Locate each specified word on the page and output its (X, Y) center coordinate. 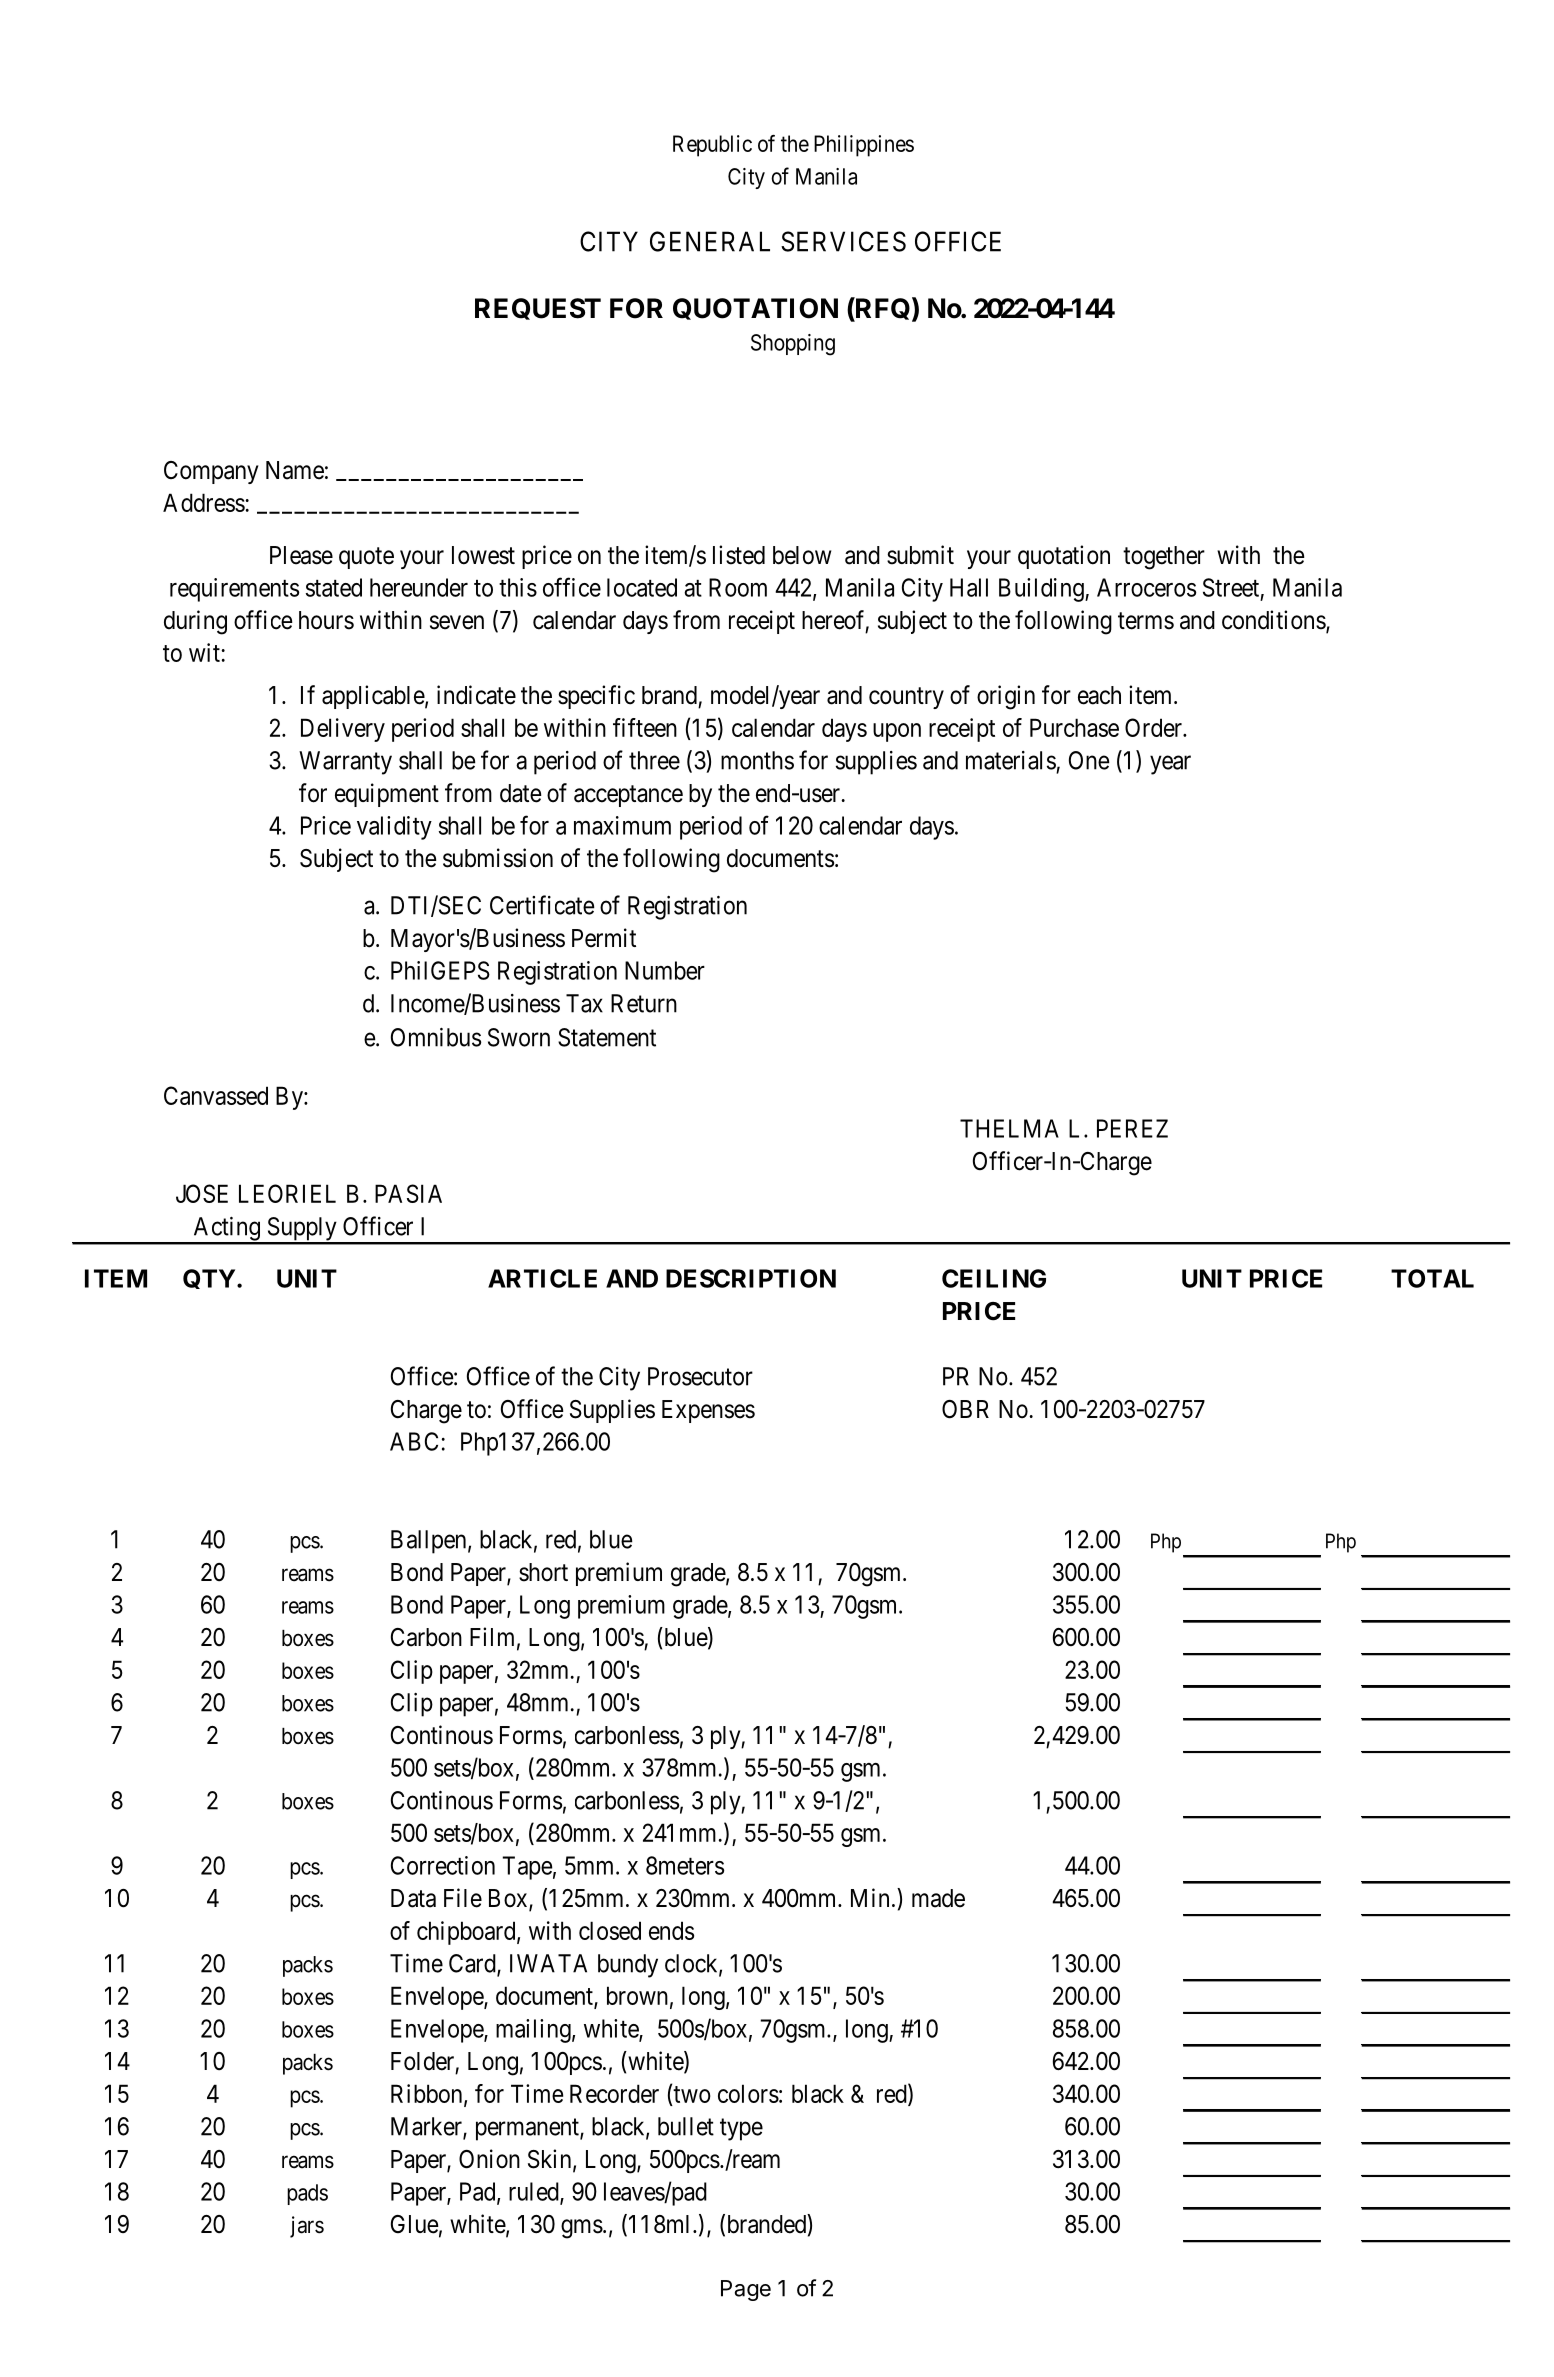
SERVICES (843, 241)
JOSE (202, 1193)
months (757, 760)
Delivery (343, 730)
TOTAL (1432, 1278)
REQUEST (538, 309)
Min (870, 1897)
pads (307, 2194)
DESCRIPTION (751, 1278)
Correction (443, 1865)
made (938, 1898)
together (1164, 558)
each (1099, 695)
